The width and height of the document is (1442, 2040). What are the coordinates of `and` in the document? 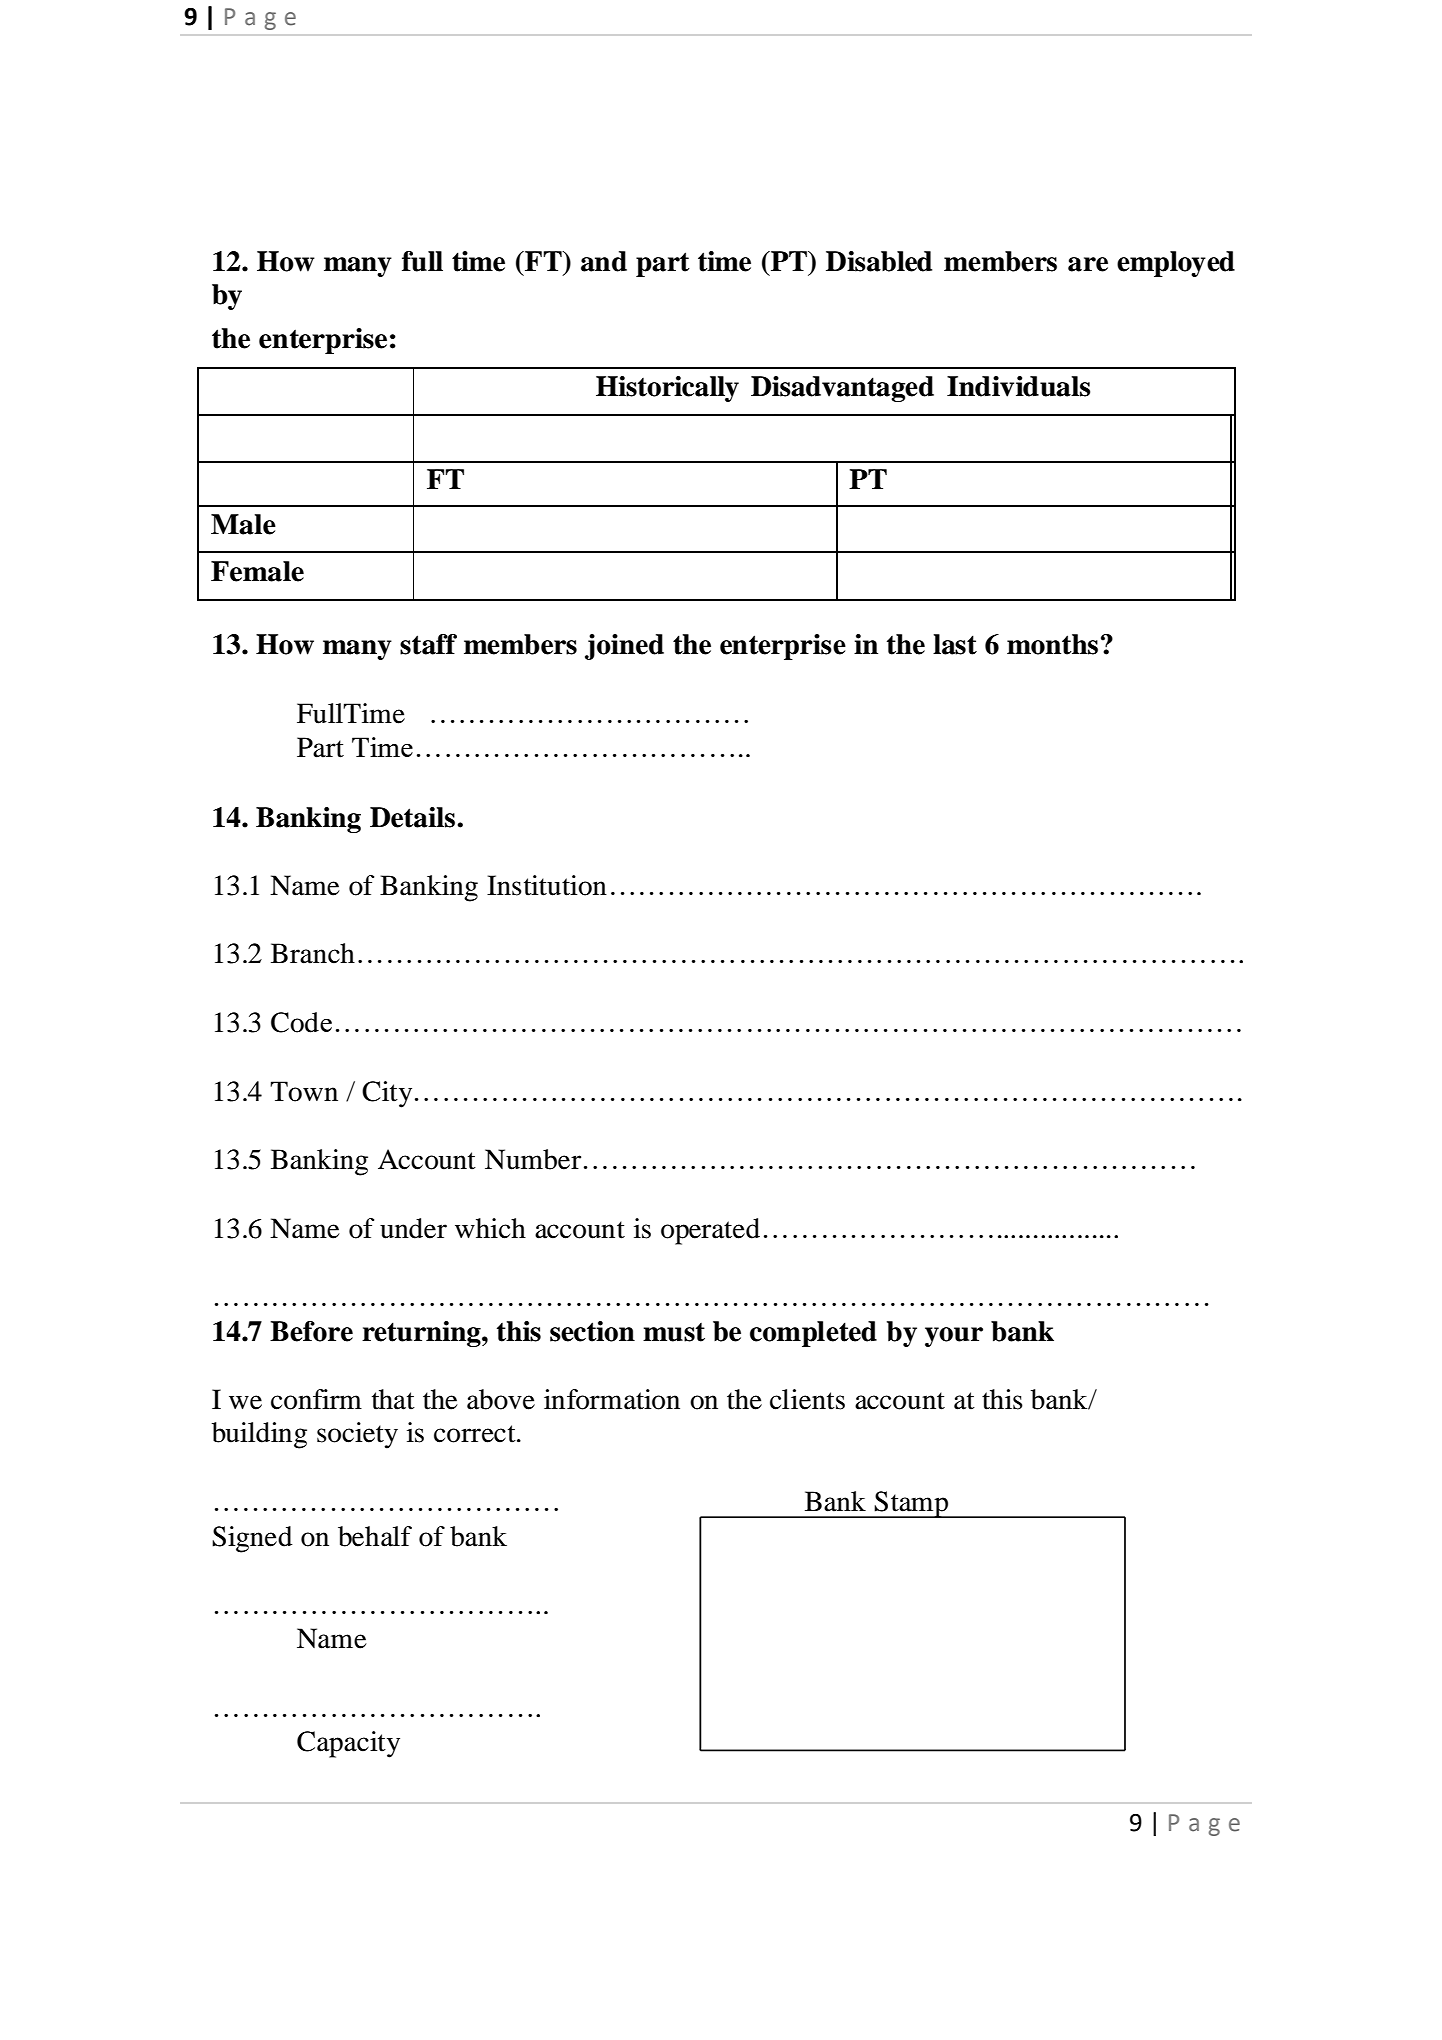 It's located at (604, 261).
